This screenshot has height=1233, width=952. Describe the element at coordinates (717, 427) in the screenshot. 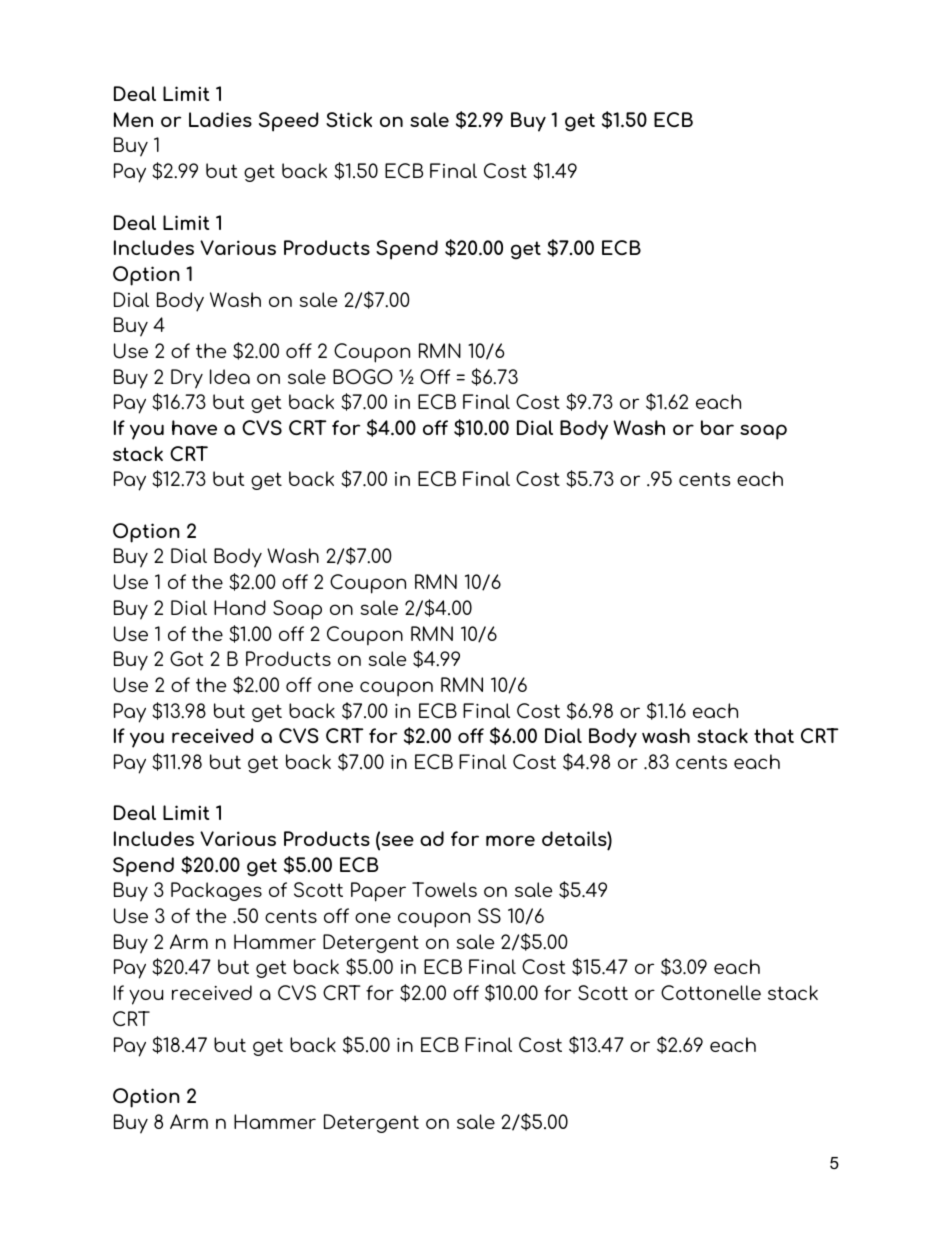

I see `bar` at that location.
